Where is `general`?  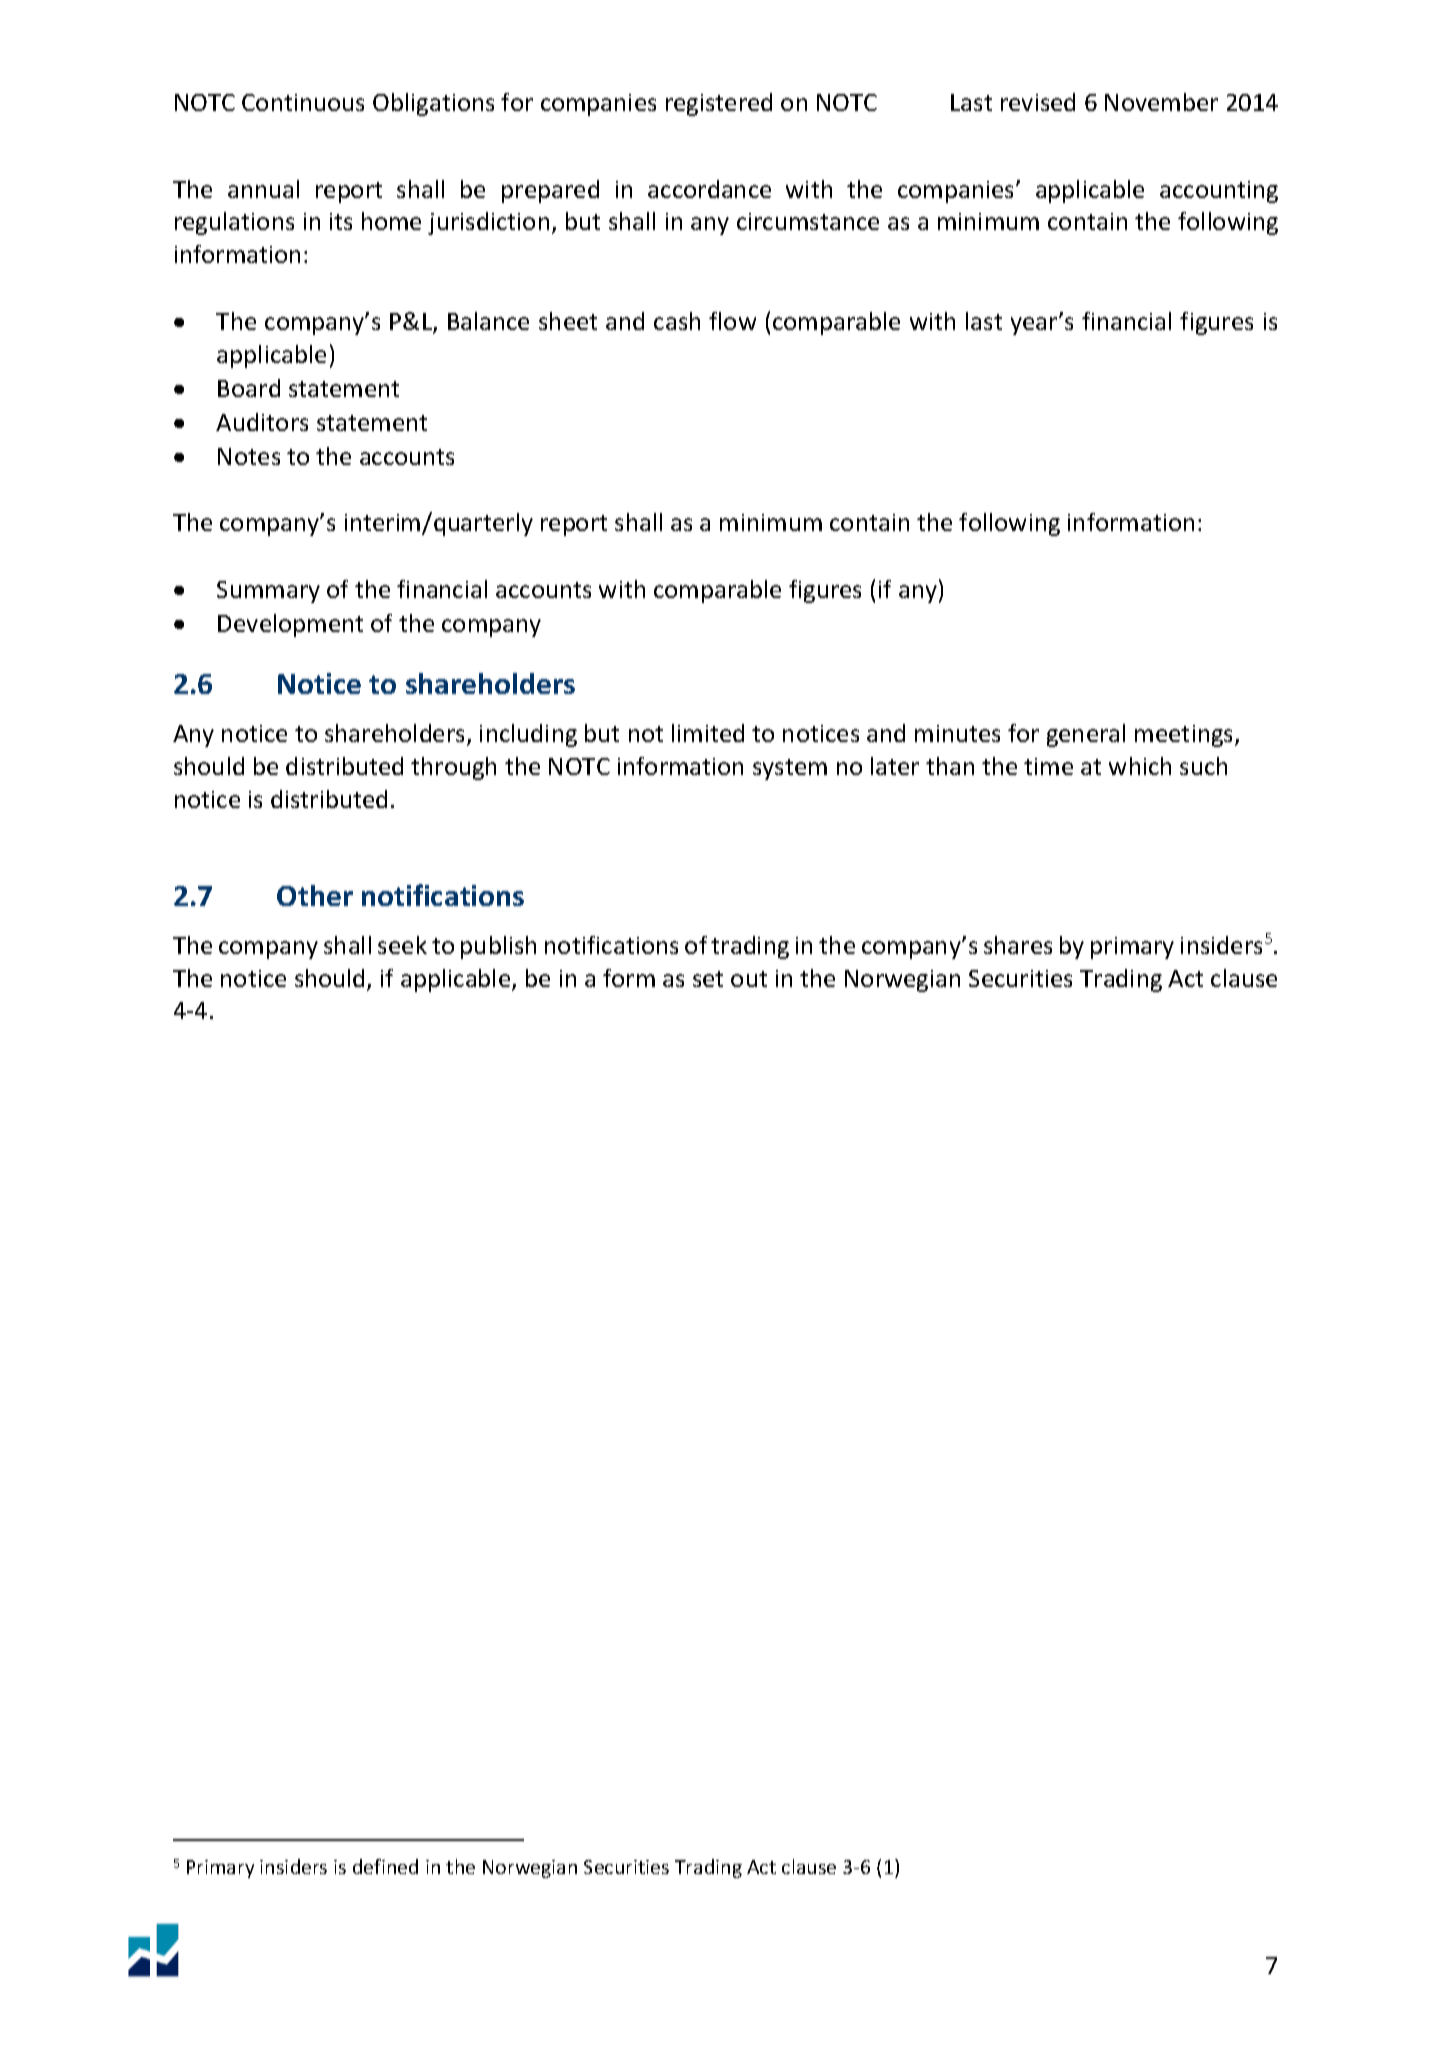
general is located at coordinates (1086, 735).
